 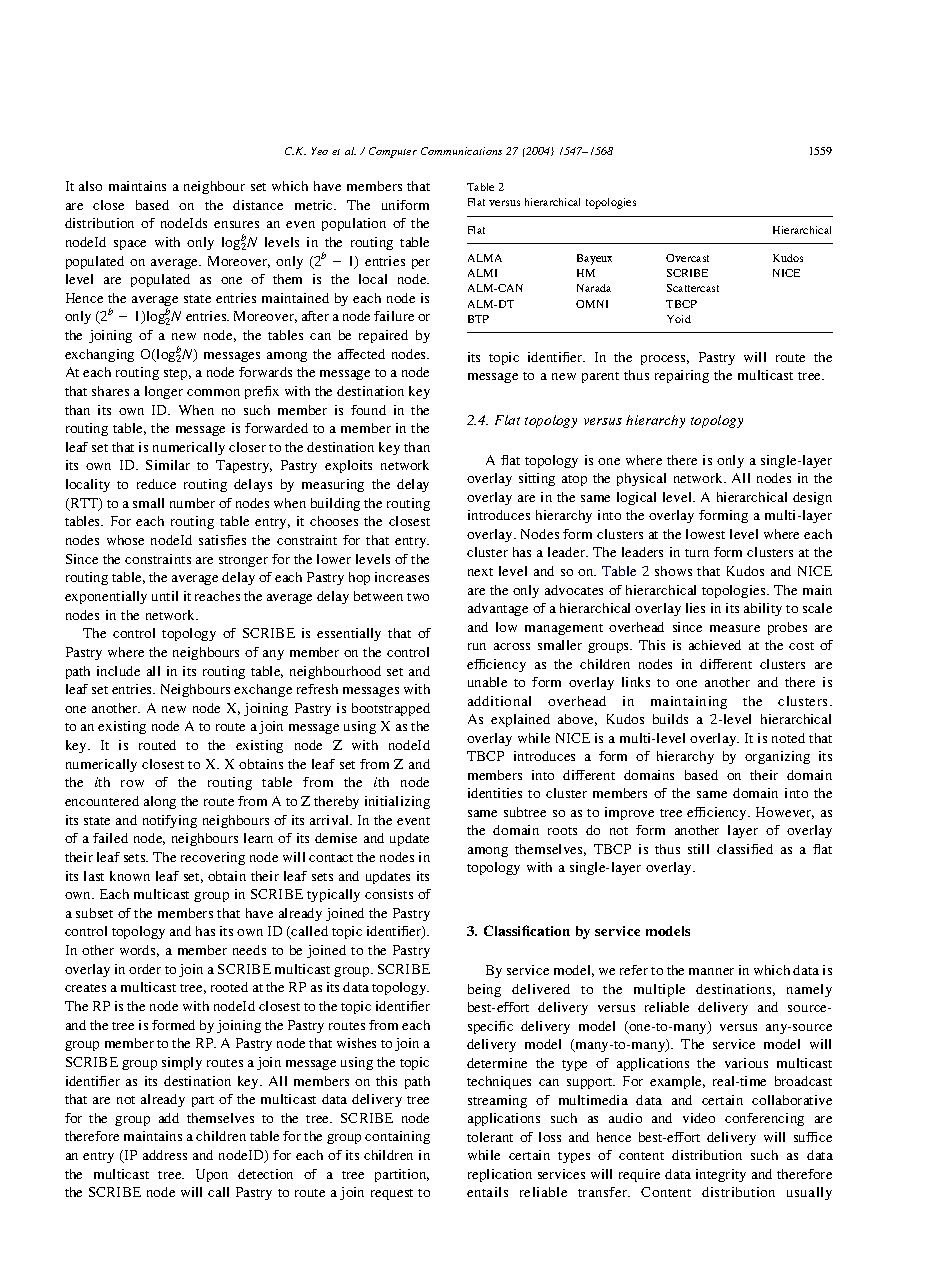 What do you see at coordinates (164, 392) in the screenshot?
I see `longer` at bounding box center [164, 392].
